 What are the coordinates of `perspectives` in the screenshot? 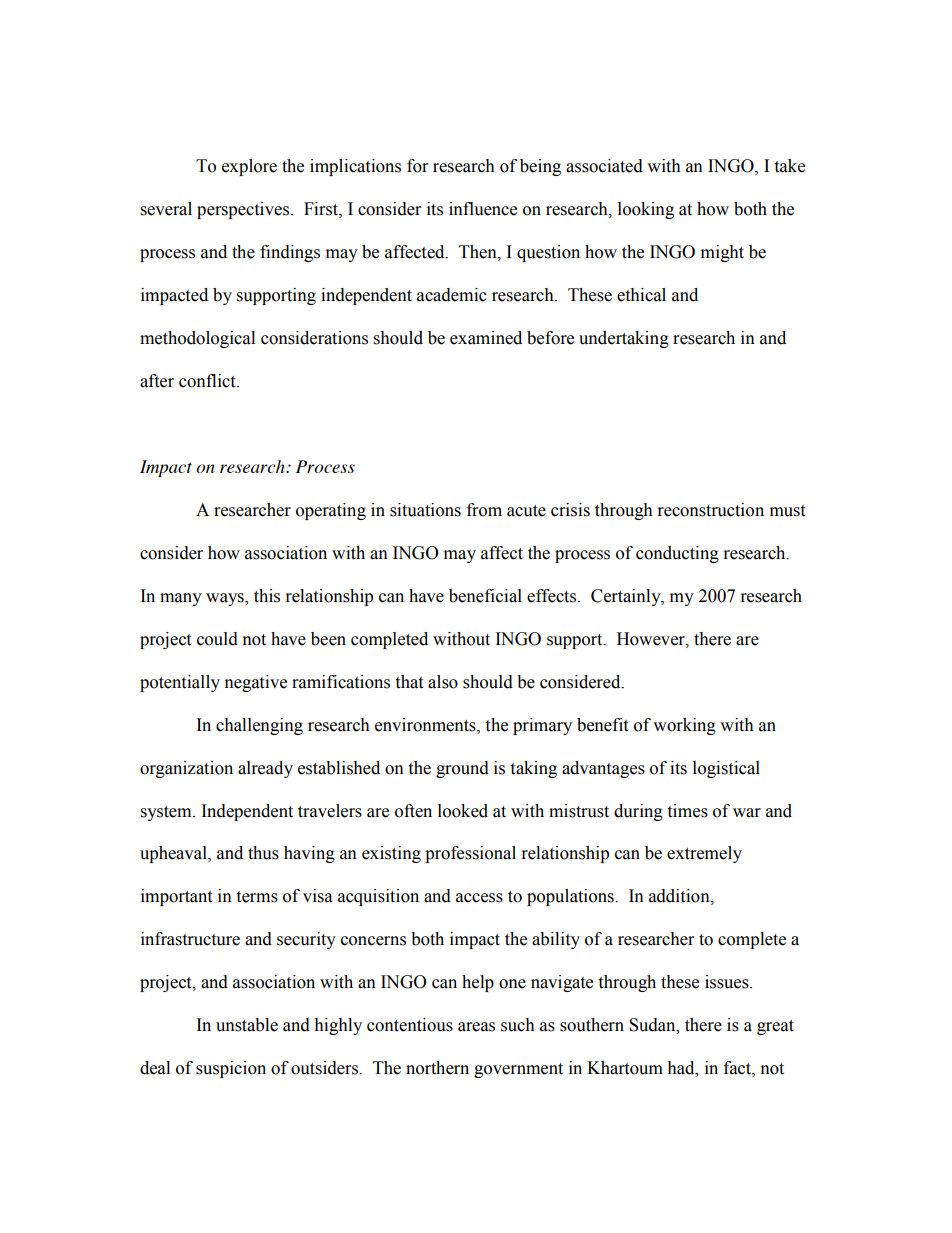 It's located at (243, 210).
